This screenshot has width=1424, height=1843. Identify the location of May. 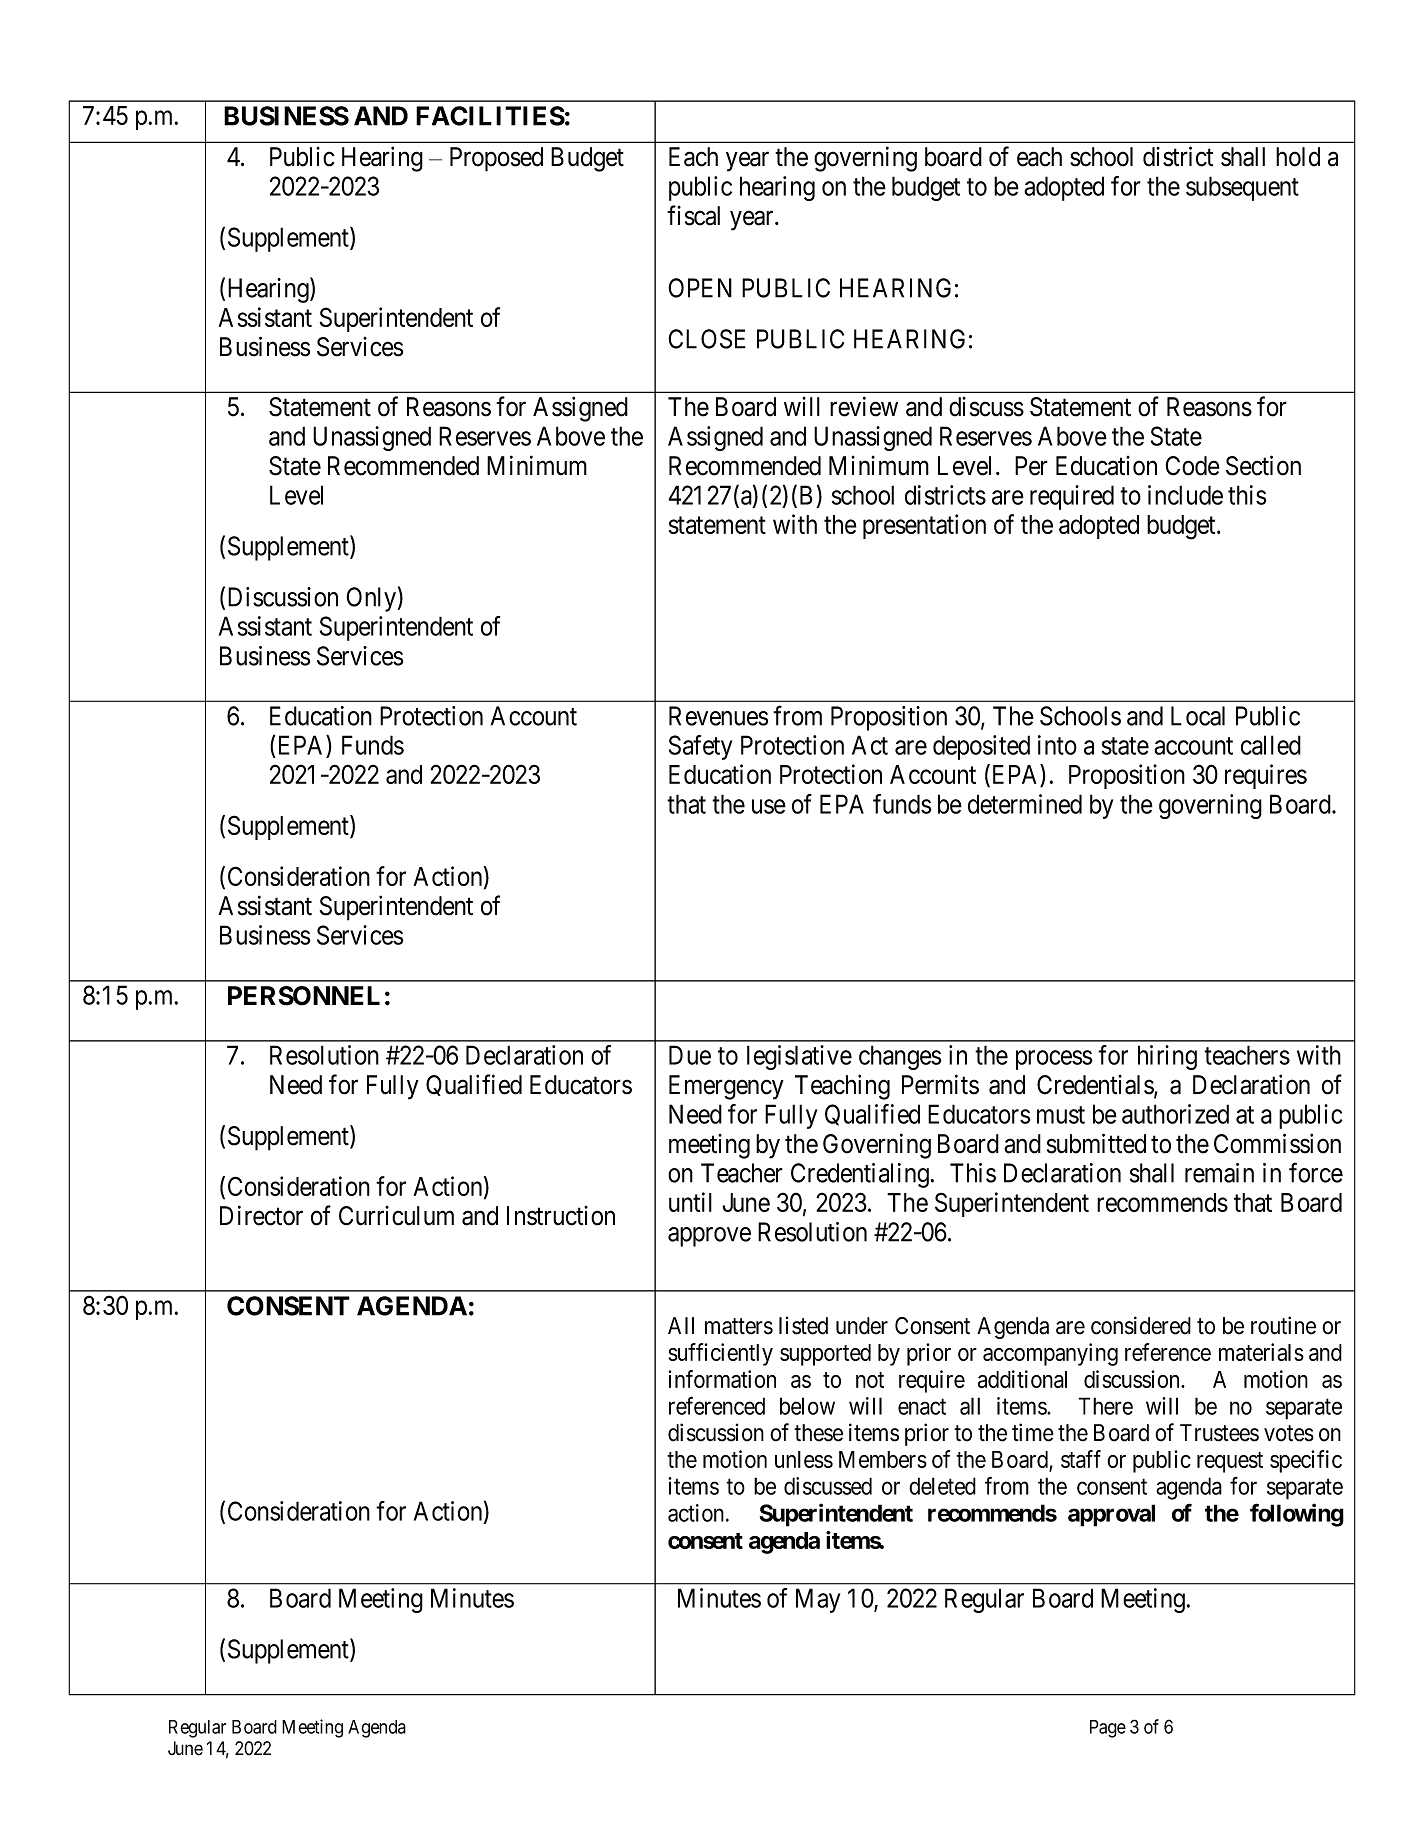
(818, 1600).
